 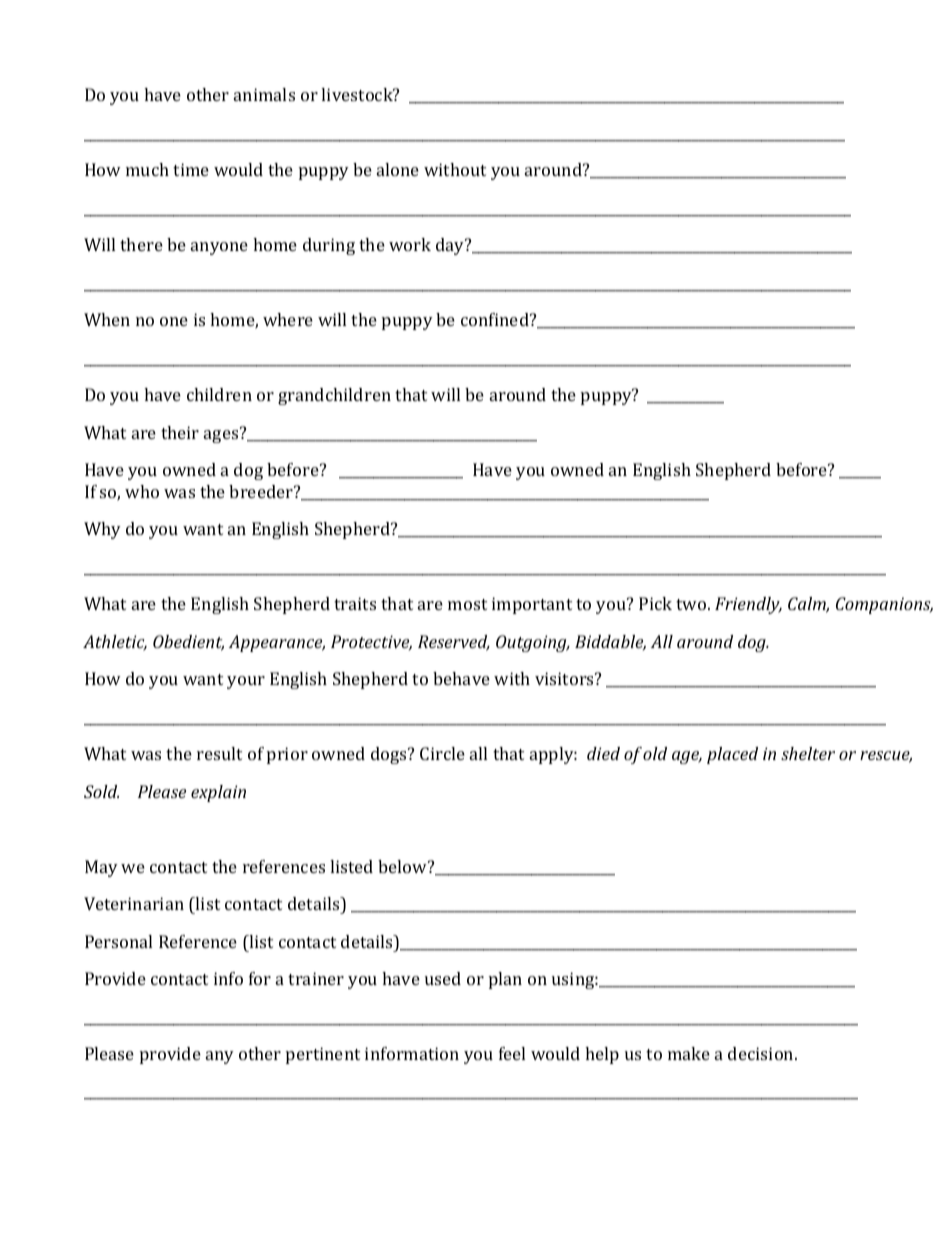 What do you see at coordinates (467, 604) in the screenshot?
I see `most` at bounding box center [467, 604].
